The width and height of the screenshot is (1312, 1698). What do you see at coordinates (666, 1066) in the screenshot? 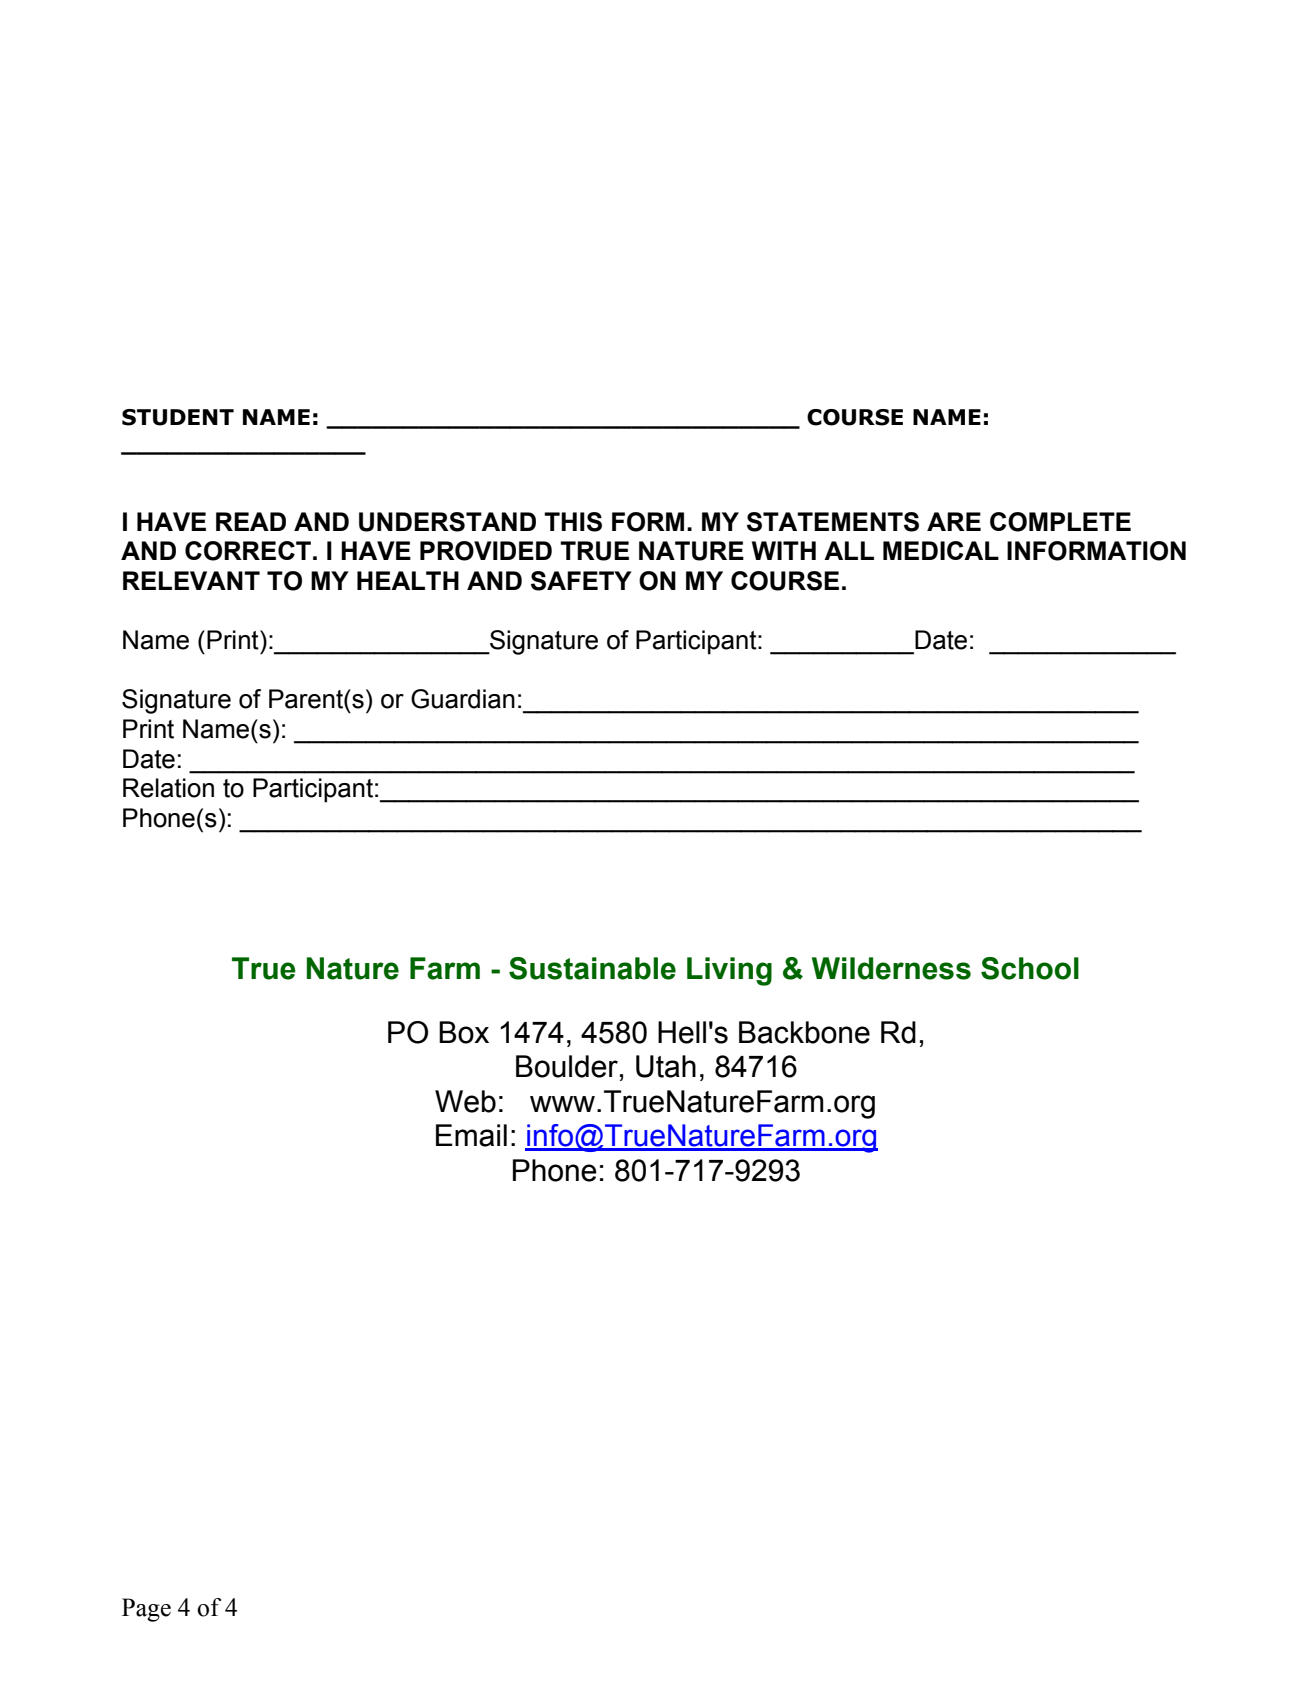
I see `Utah` at bounding box center [666, 1066].
